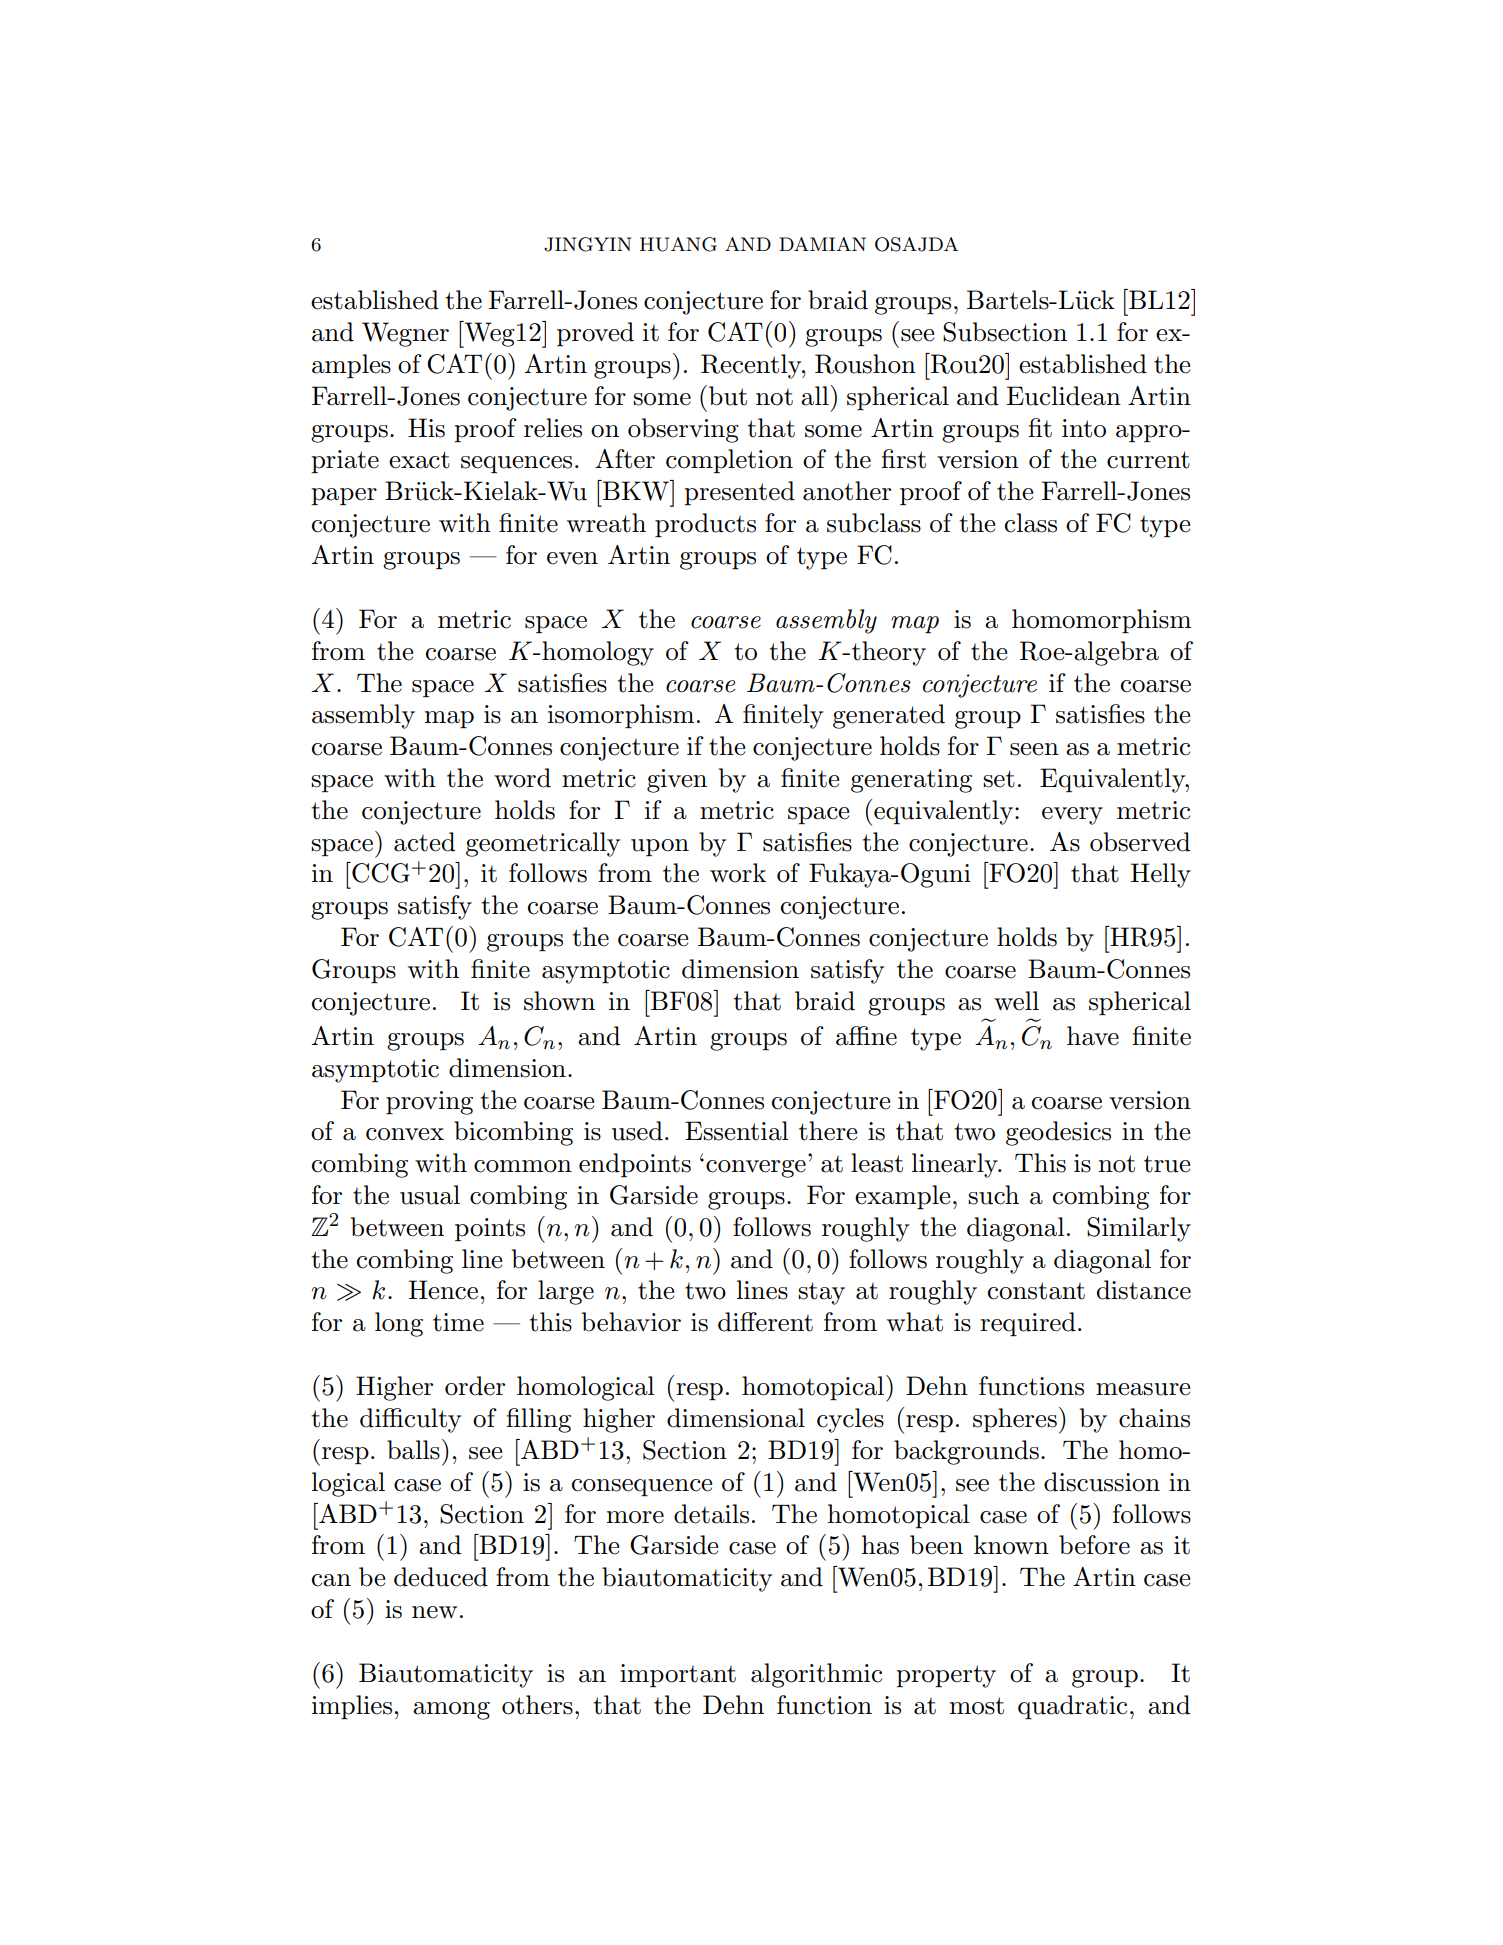 This screenshot has width=1503, height=1945. What do you see at coordinates (993, 1195) in the screenshot?
I see `such` at bounding box center [993, 1195].
